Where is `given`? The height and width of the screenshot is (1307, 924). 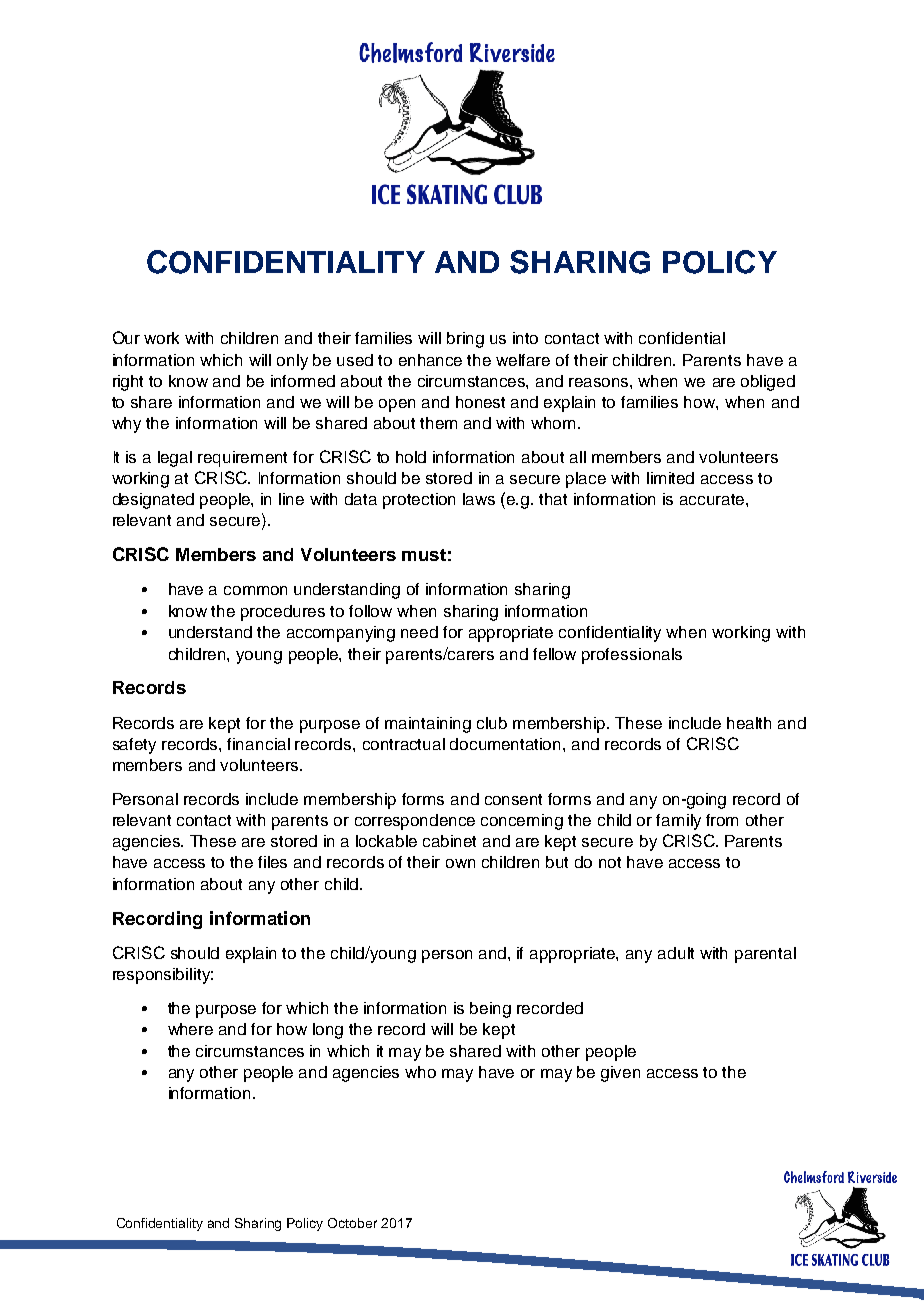 given is located at coordinates (620, 1074).
